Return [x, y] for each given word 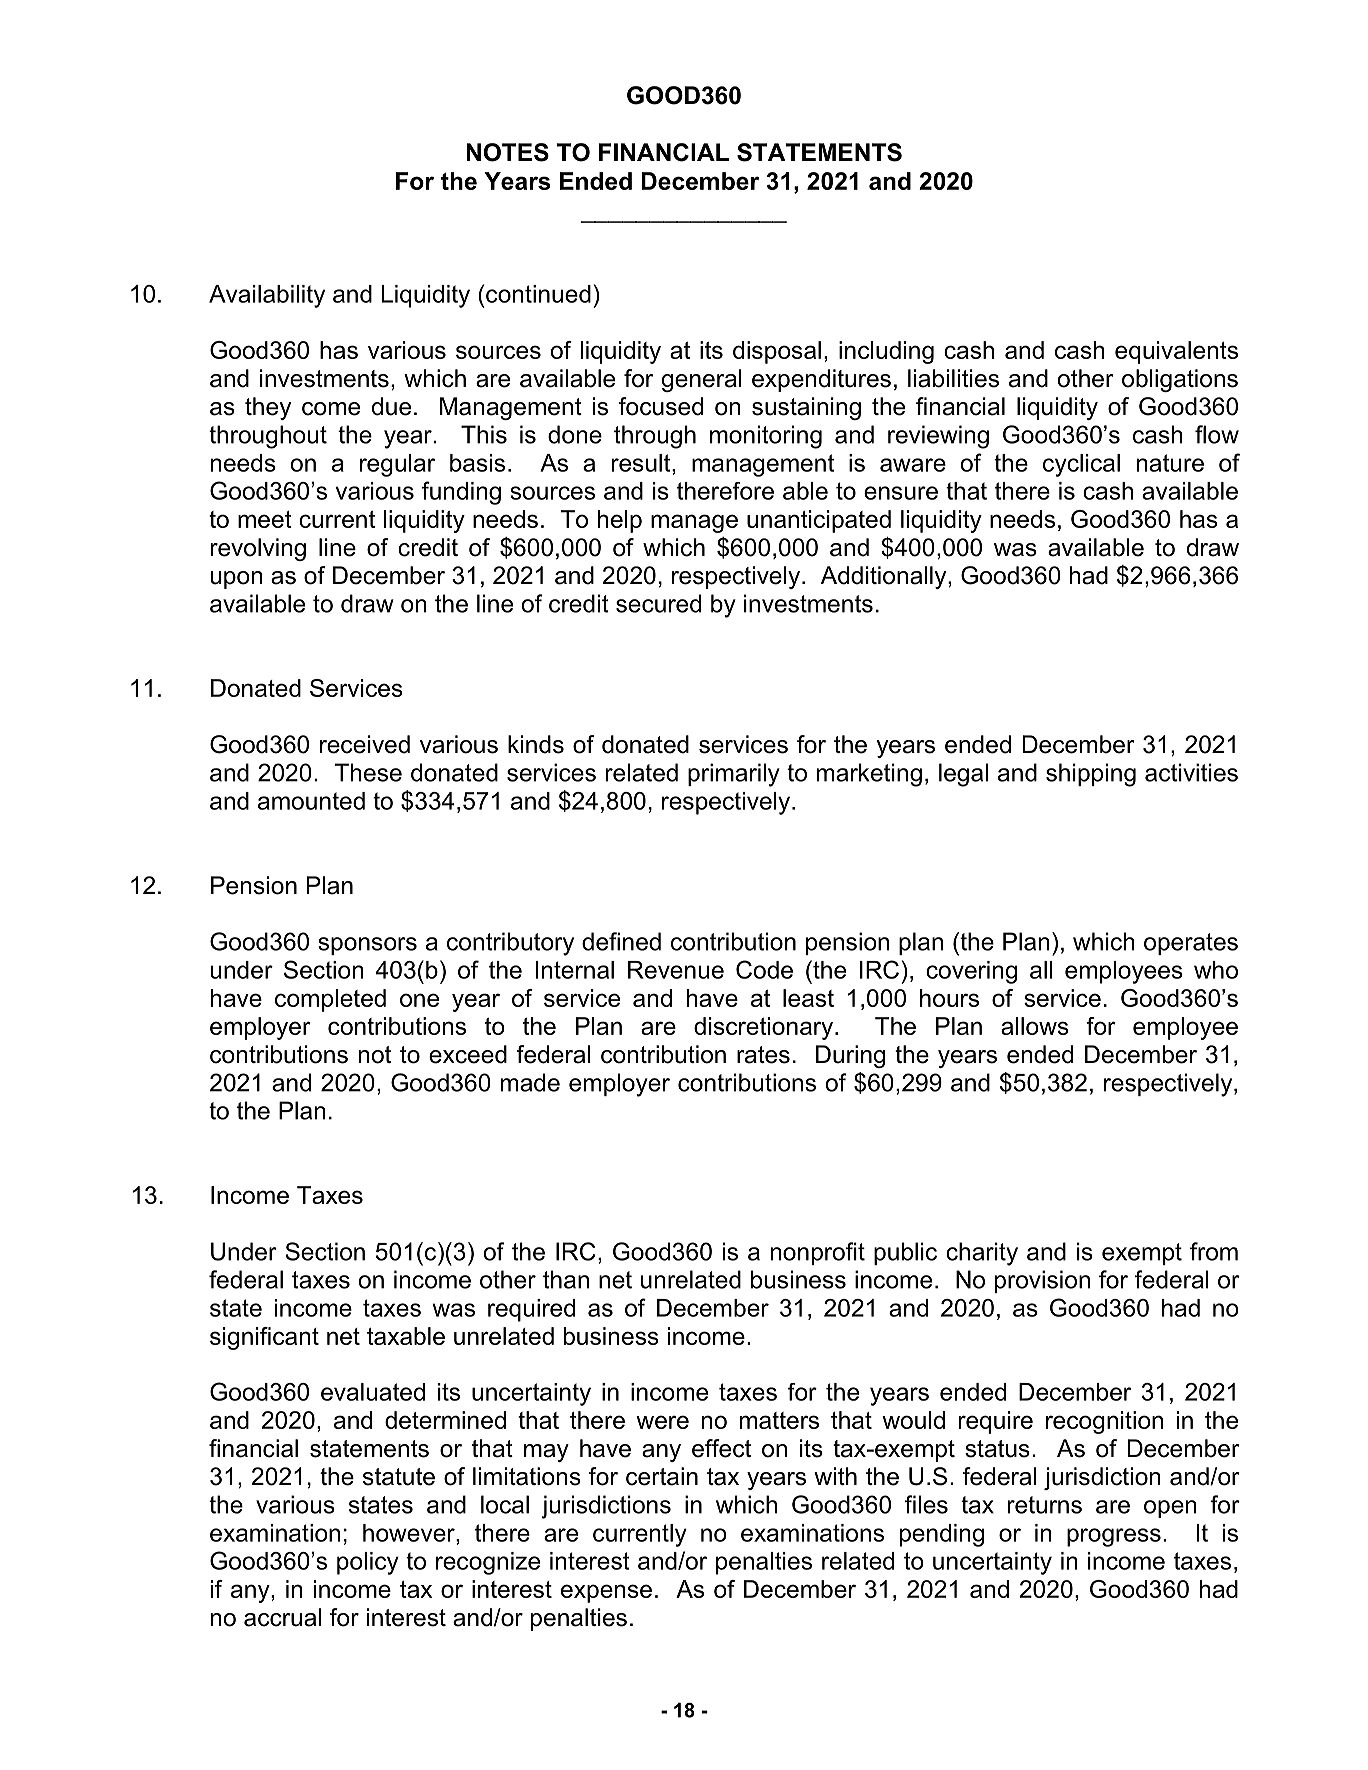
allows [1035, 1026]
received [365, 744]
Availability [267, 296]
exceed [468, 1054]
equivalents [1176, 352]
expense [606, 1593]
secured [658, 603]
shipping [1091, 775]
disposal [777, 352]
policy [368, 1563]
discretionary [765, 1028]
